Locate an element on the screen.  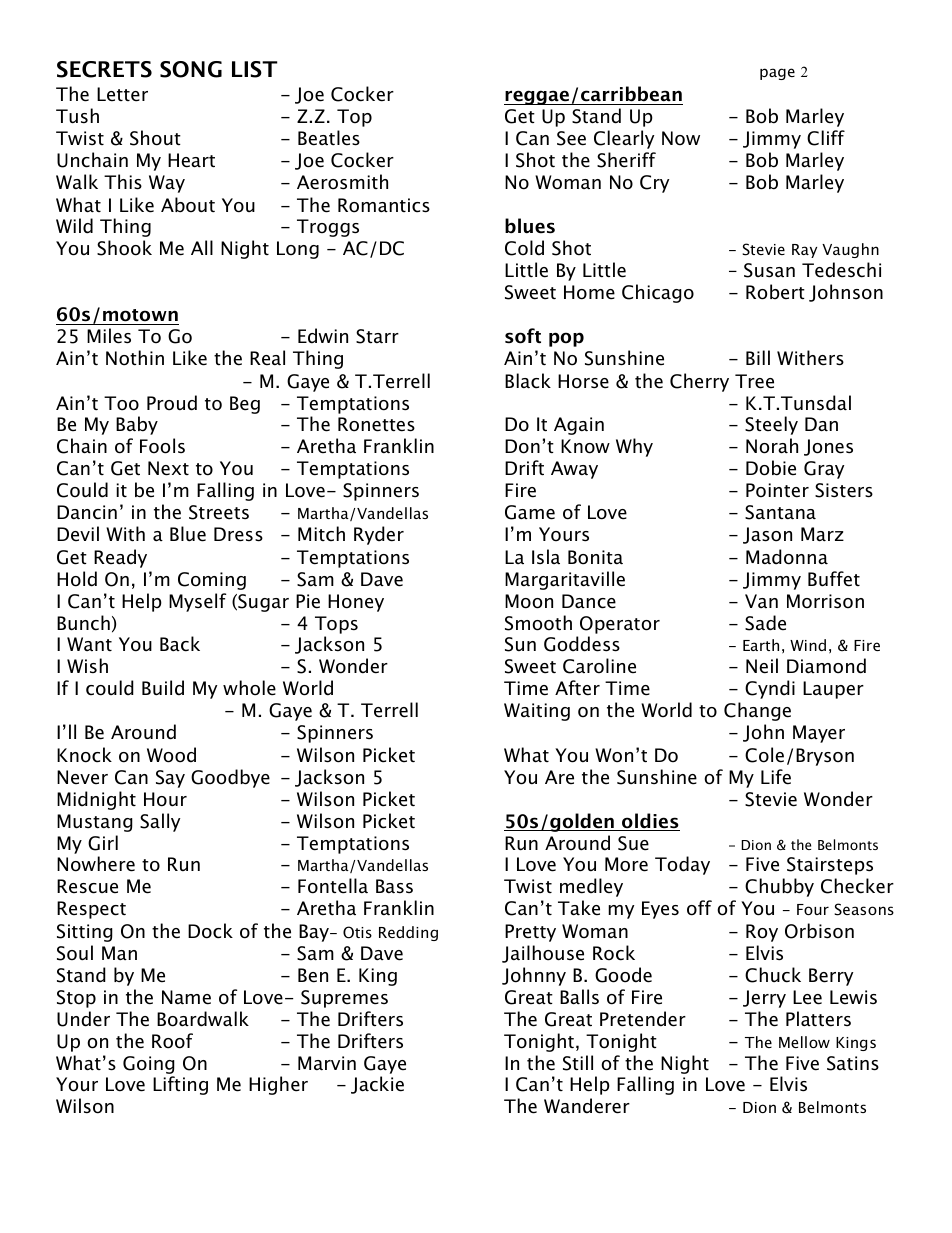
See is located at coordinates (571, 138).
